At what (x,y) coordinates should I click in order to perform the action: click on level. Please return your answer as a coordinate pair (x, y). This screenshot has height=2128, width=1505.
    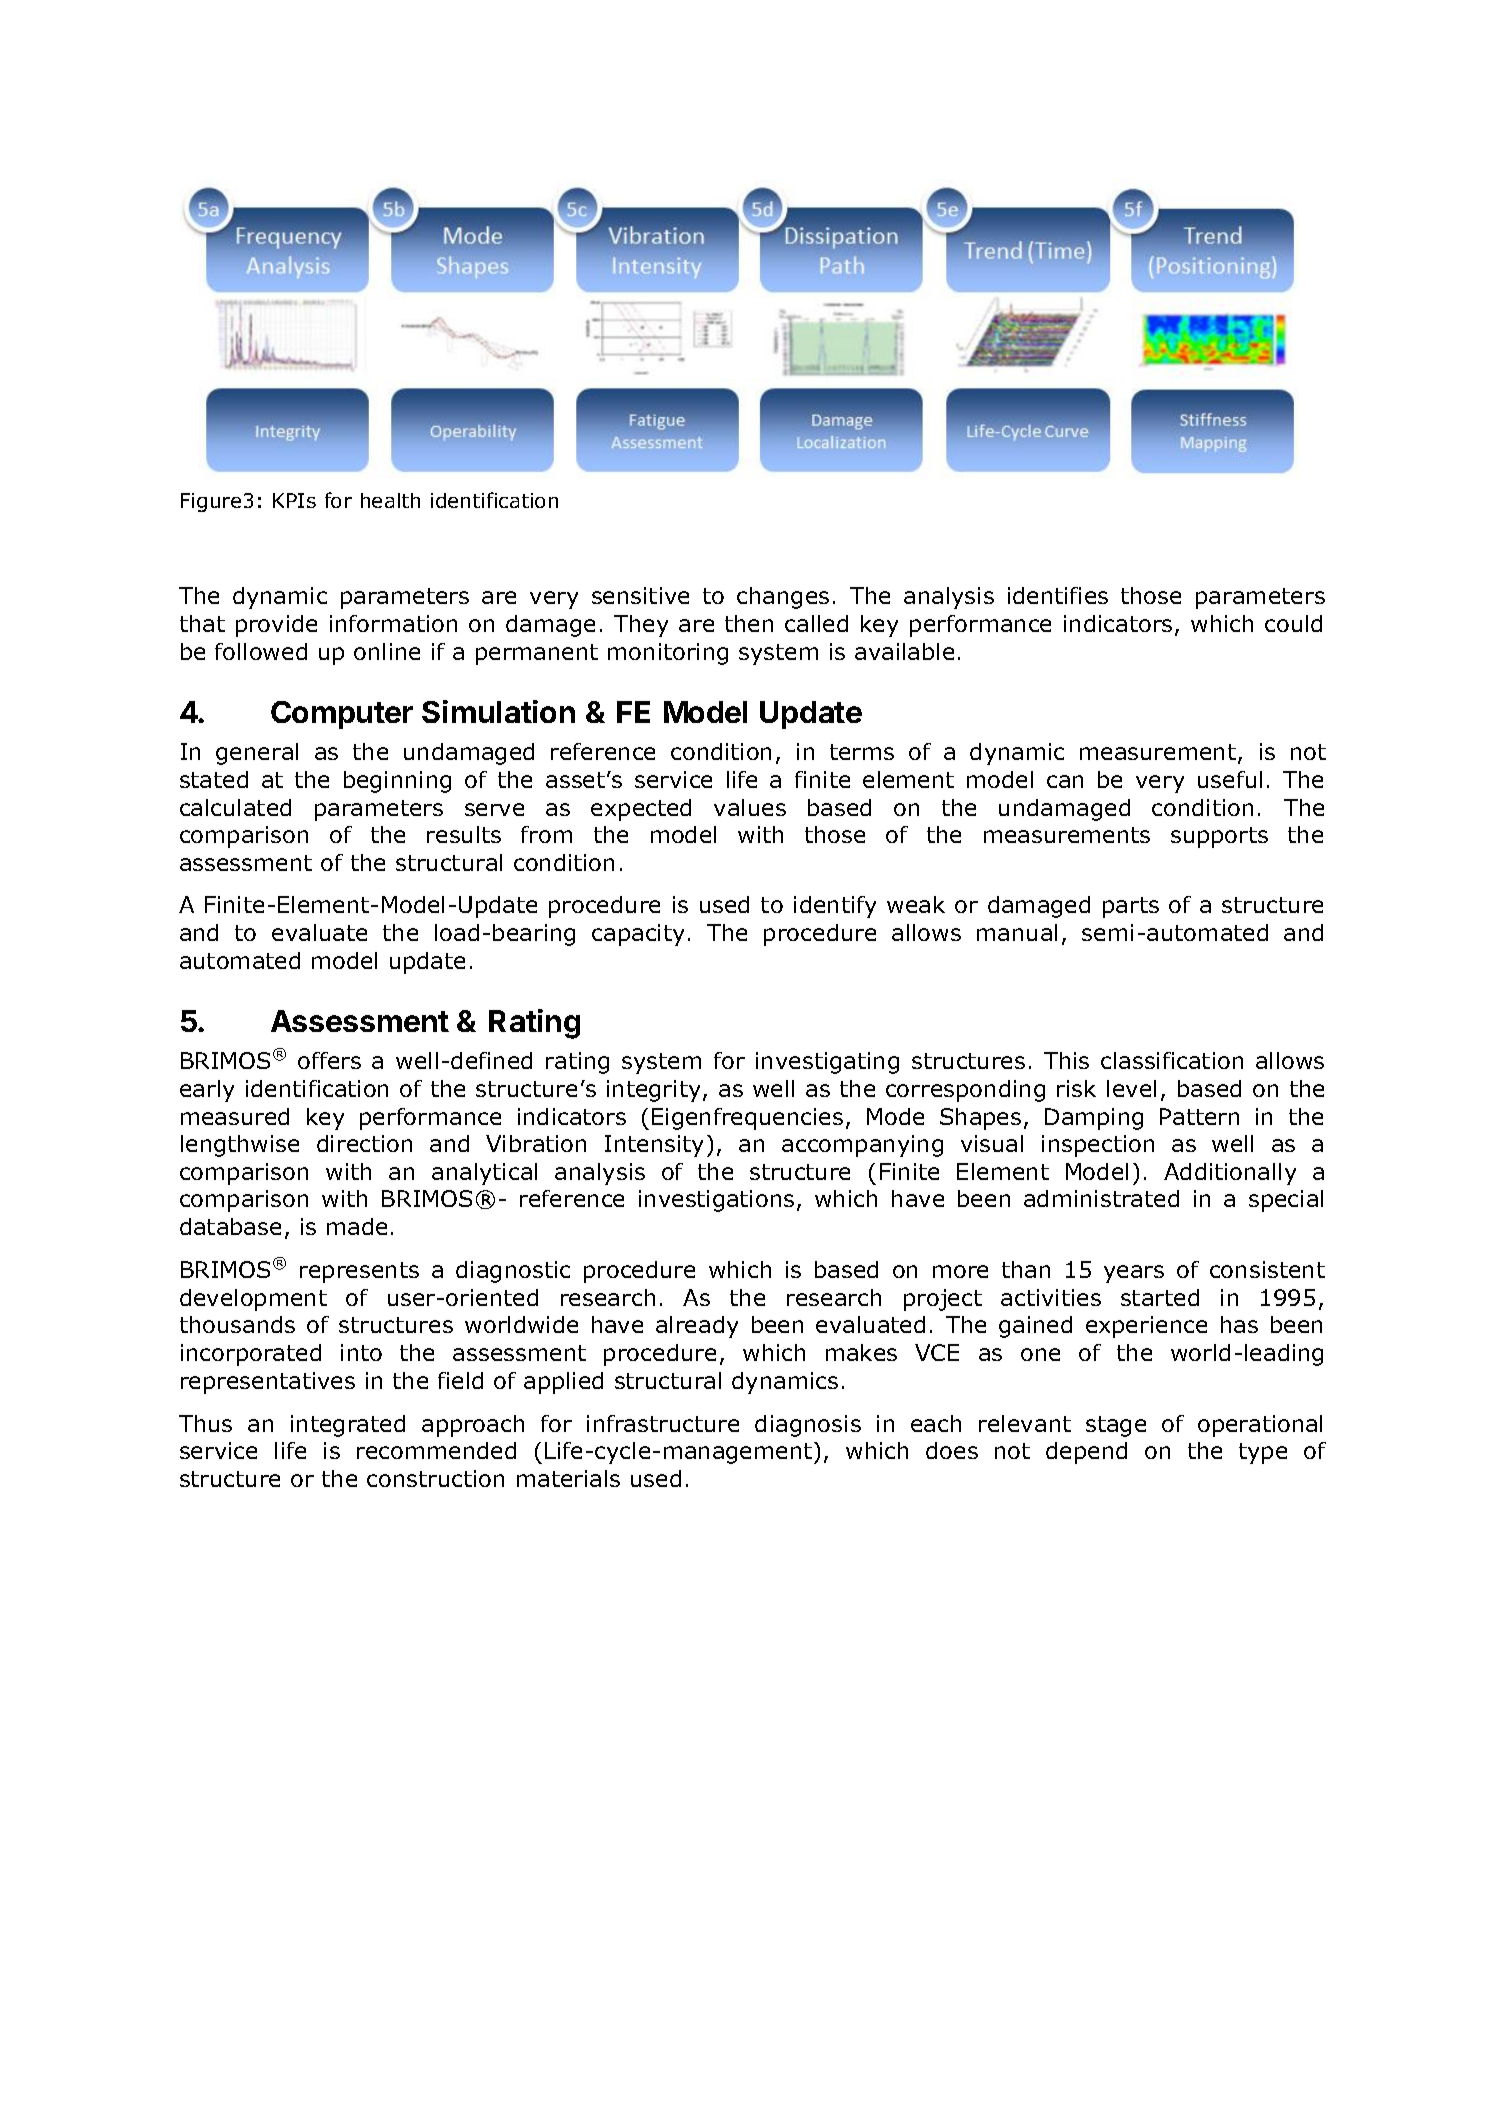
    Looking at the image, I should click on (1131, 1088).
